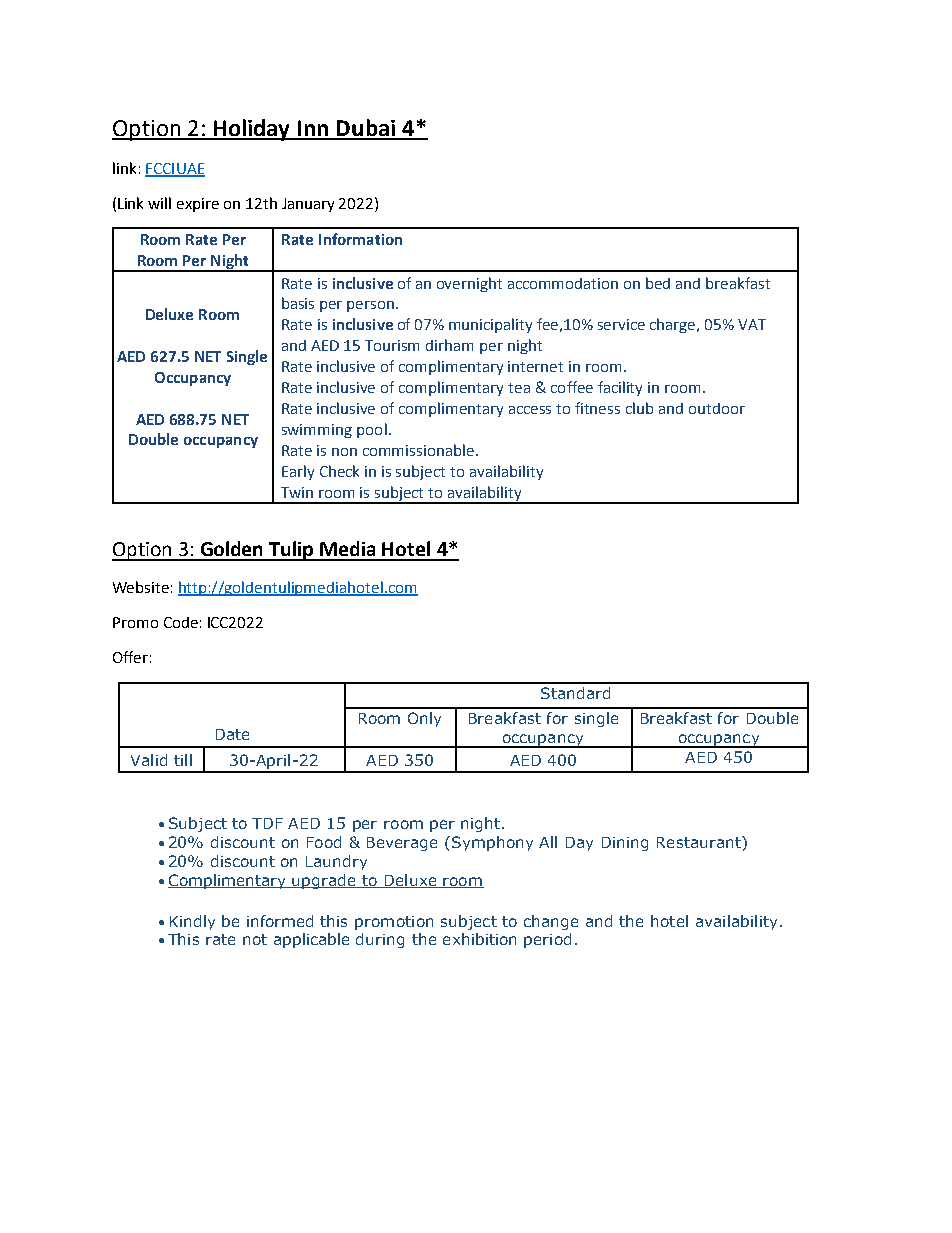 This screenshot has width=952, height=1233. Describe the element at coordinates (366, 129) in the screenshot. I see `Dubai` at that location.
